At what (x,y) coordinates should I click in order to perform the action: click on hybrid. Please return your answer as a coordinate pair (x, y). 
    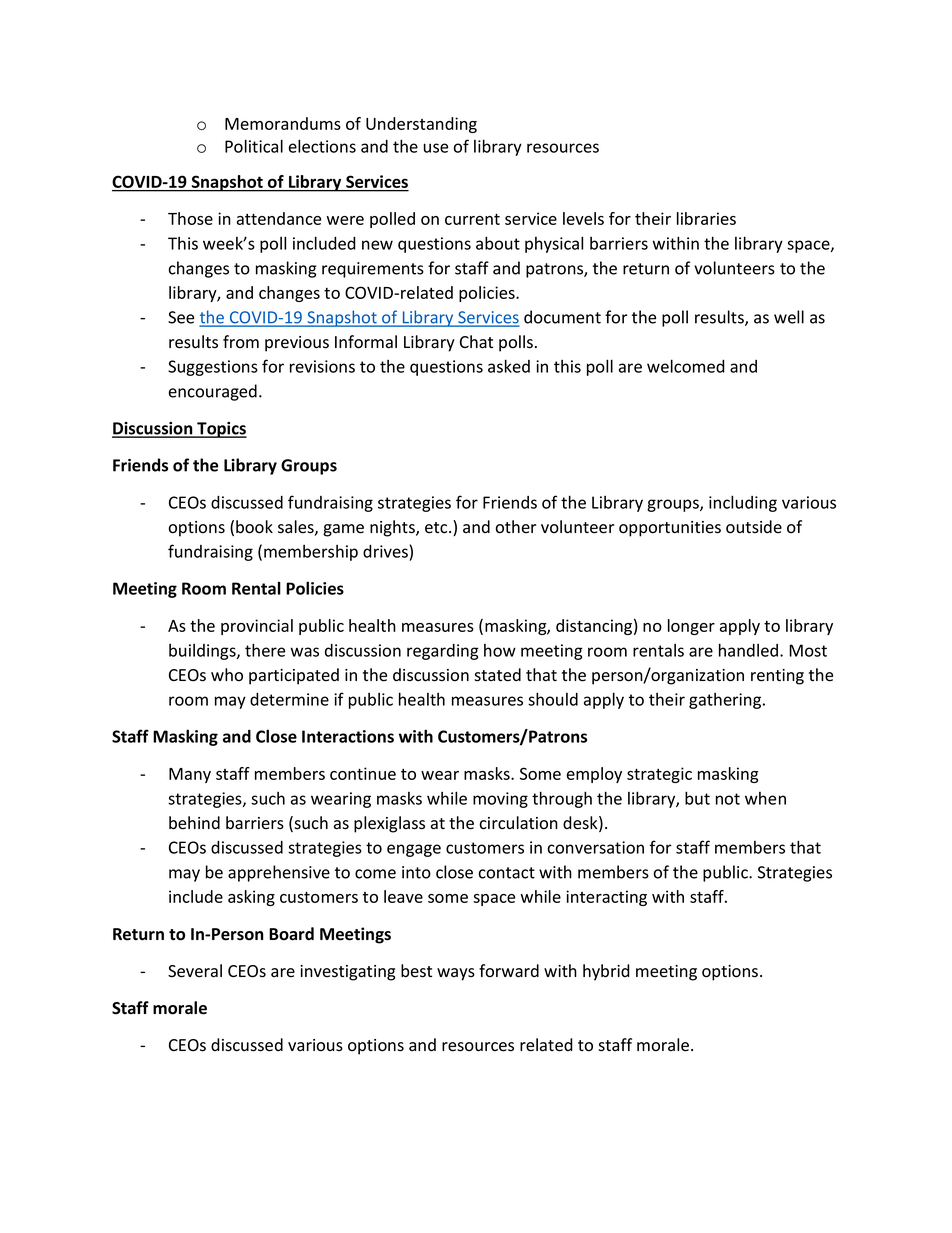
    Looking at the image, I should click on (606, 972).
